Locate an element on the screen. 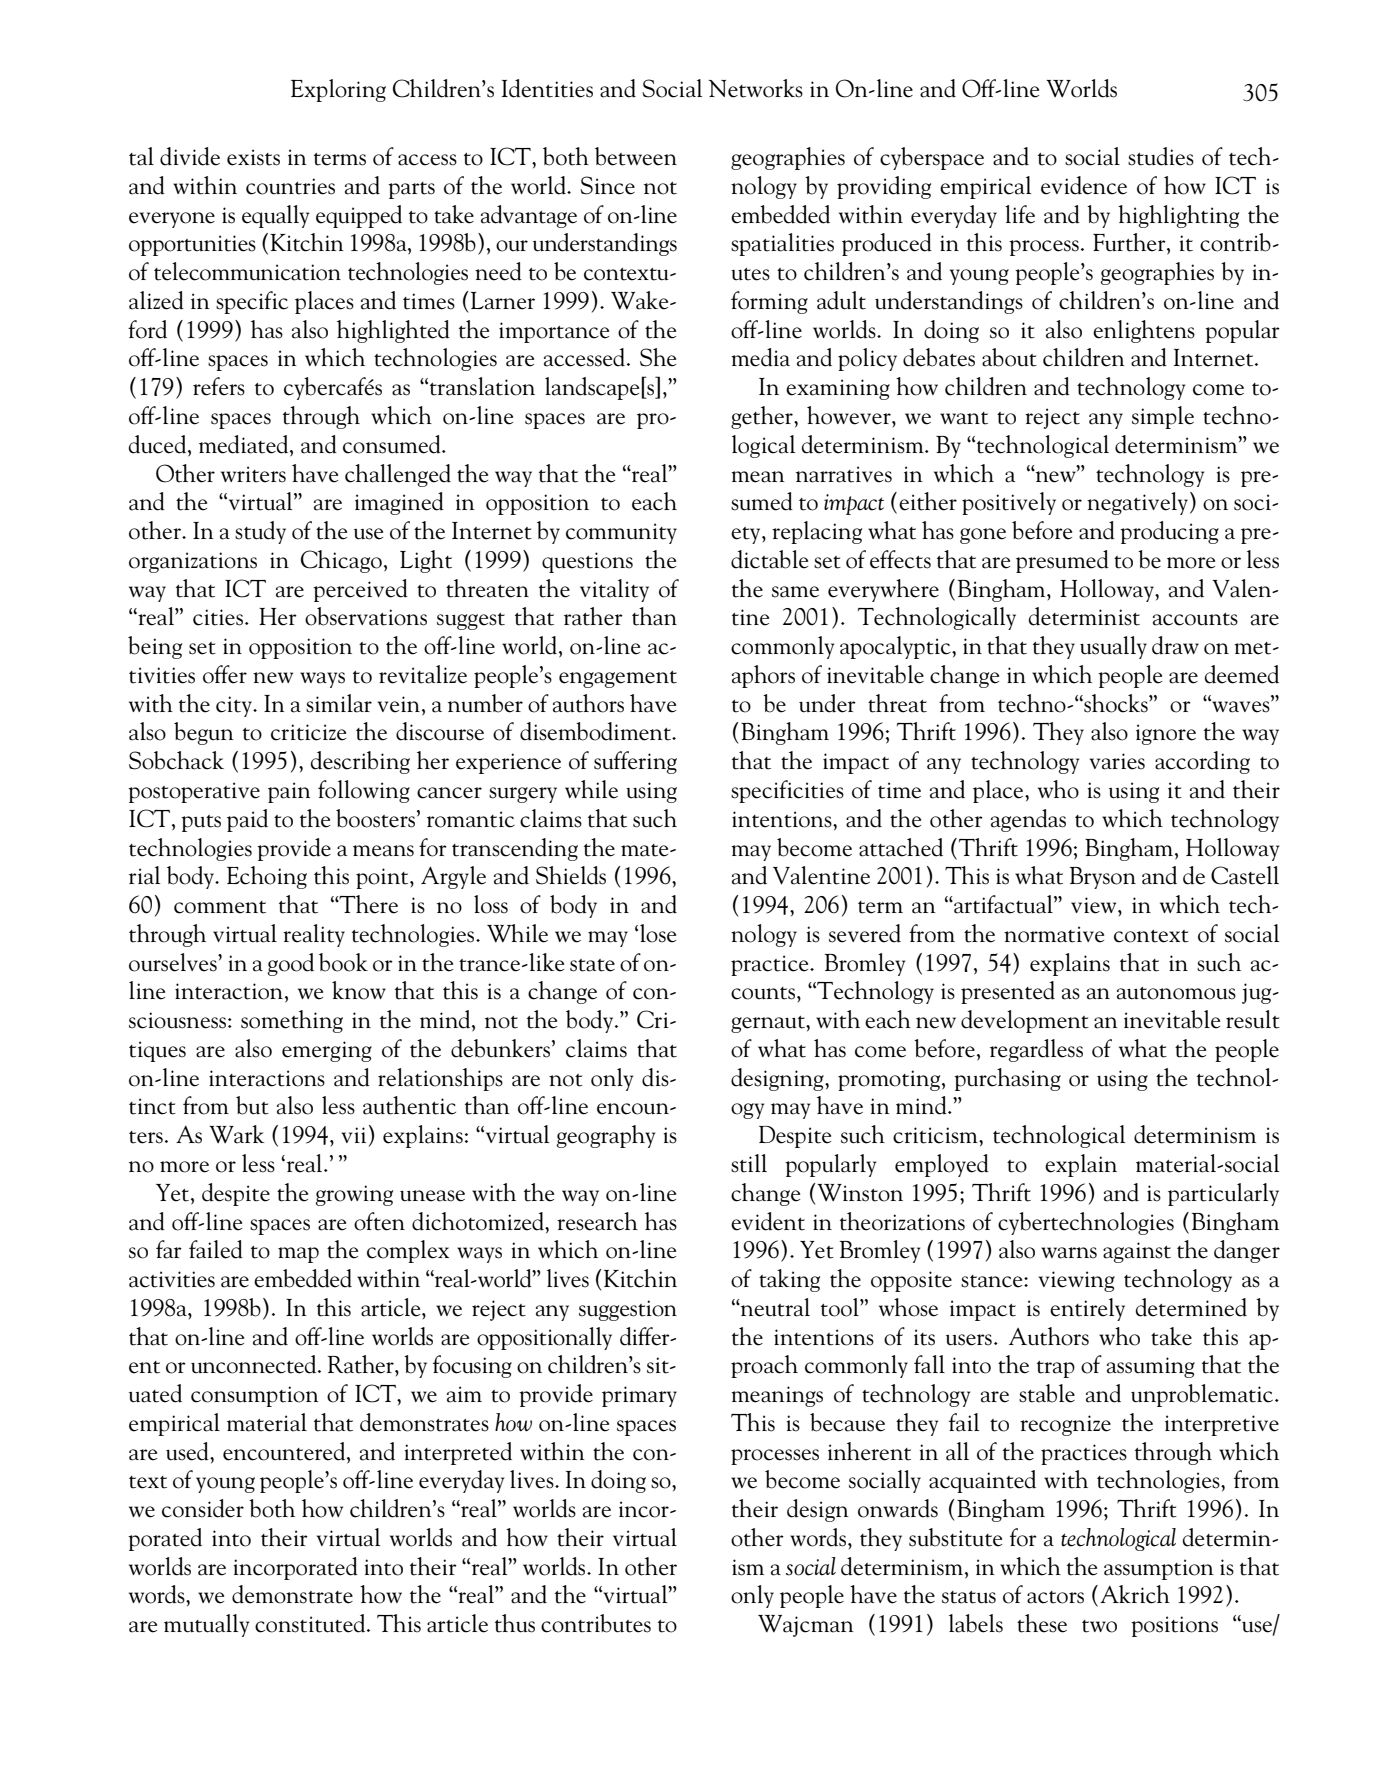 The height and width of the screenshot is (1787, 1381). exists is located at coordinates (253, 157).
